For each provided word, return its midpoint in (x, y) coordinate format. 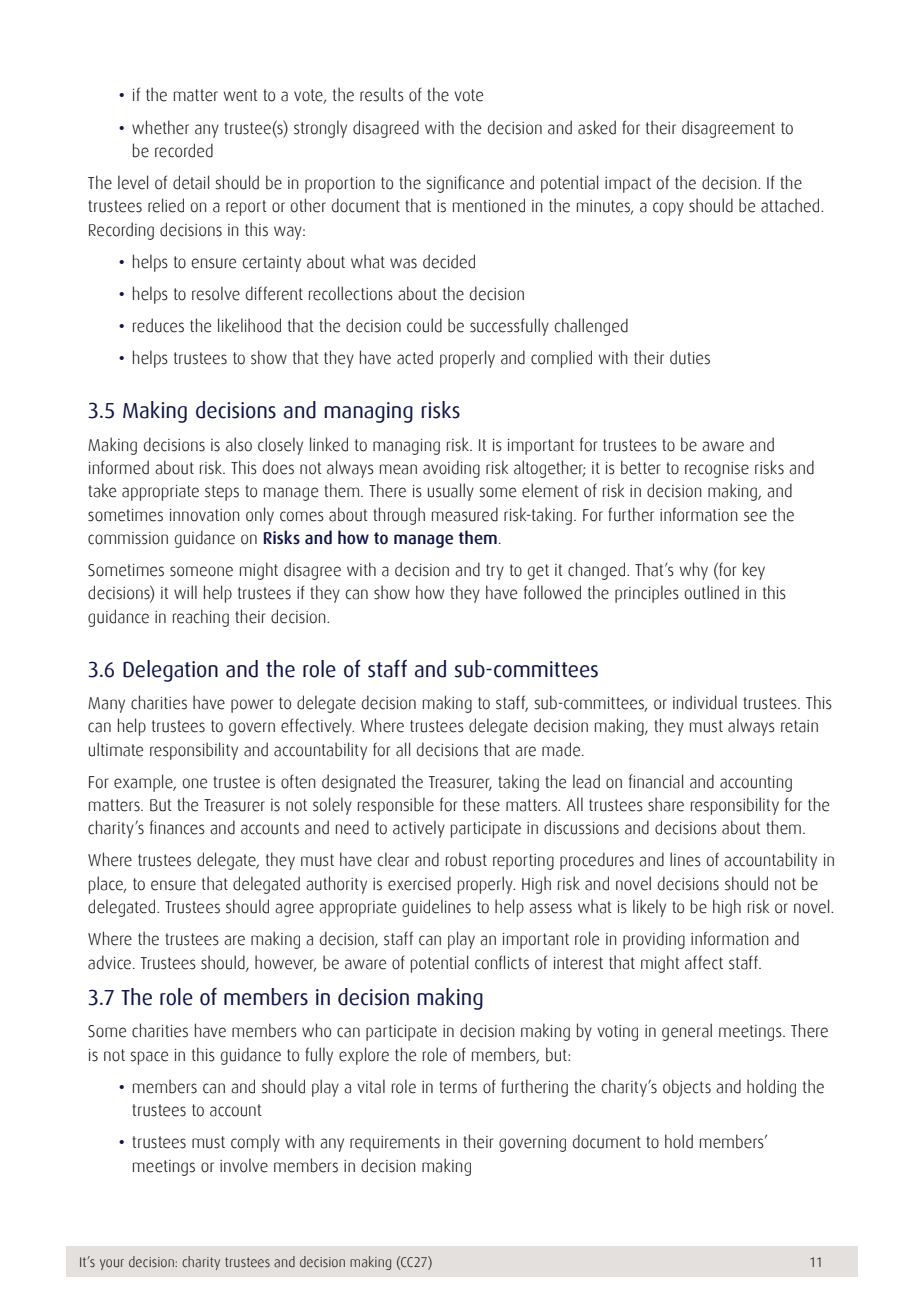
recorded (184, 150)
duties (690, 357)
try (495, 572)
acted (415, 357)
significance (465, 184)
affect (704, 962)
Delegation (170, 671)
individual (705, 702)
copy (668, 209)
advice (109, 962)
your (112, 1264)
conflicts (502, 962)
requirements (395, 1144)
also (239, 444)
